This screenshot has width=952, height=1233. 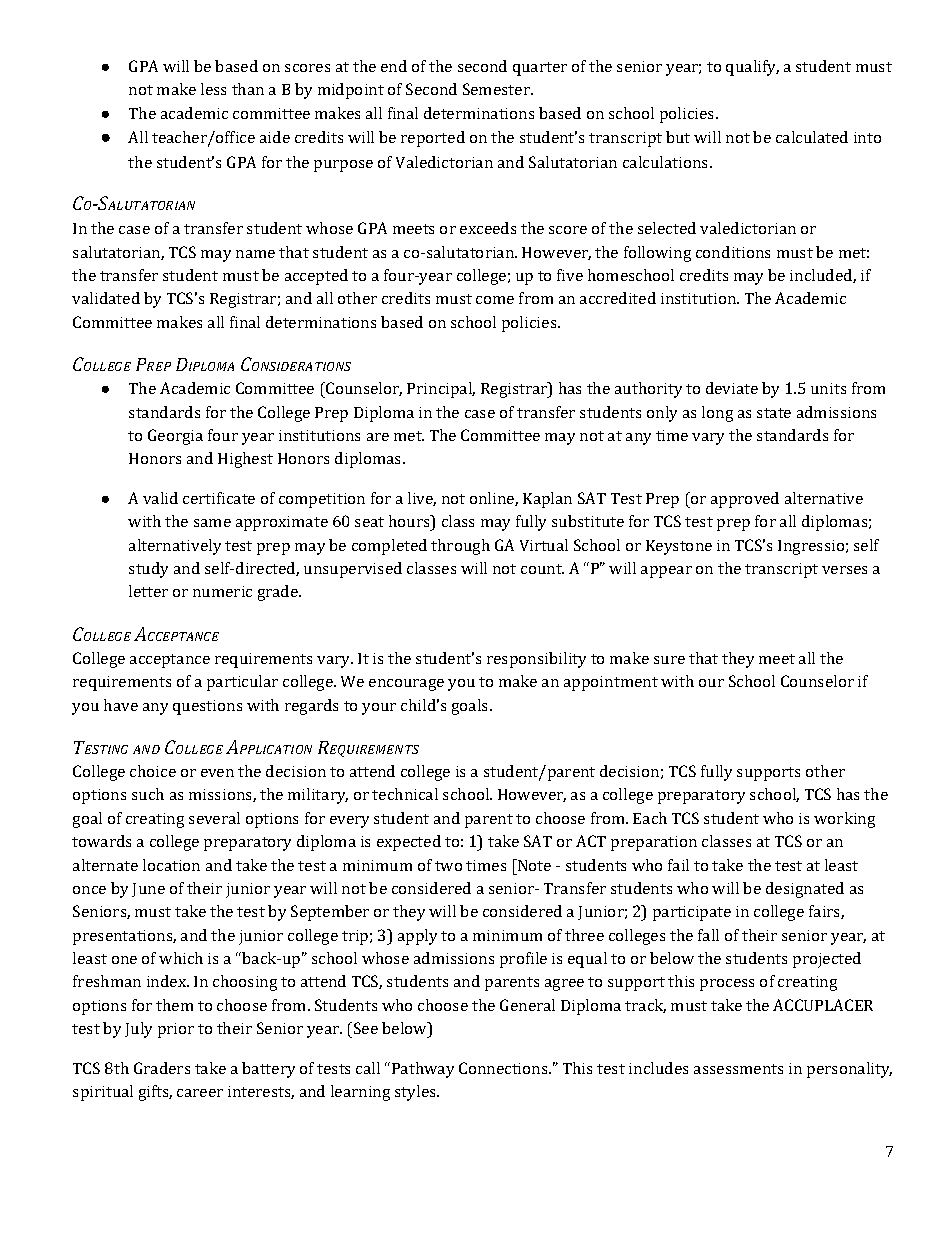 What do you see at coordinates (752, 68) in the screenshot?
I see `qualify` at bounding box center [752, 68].
